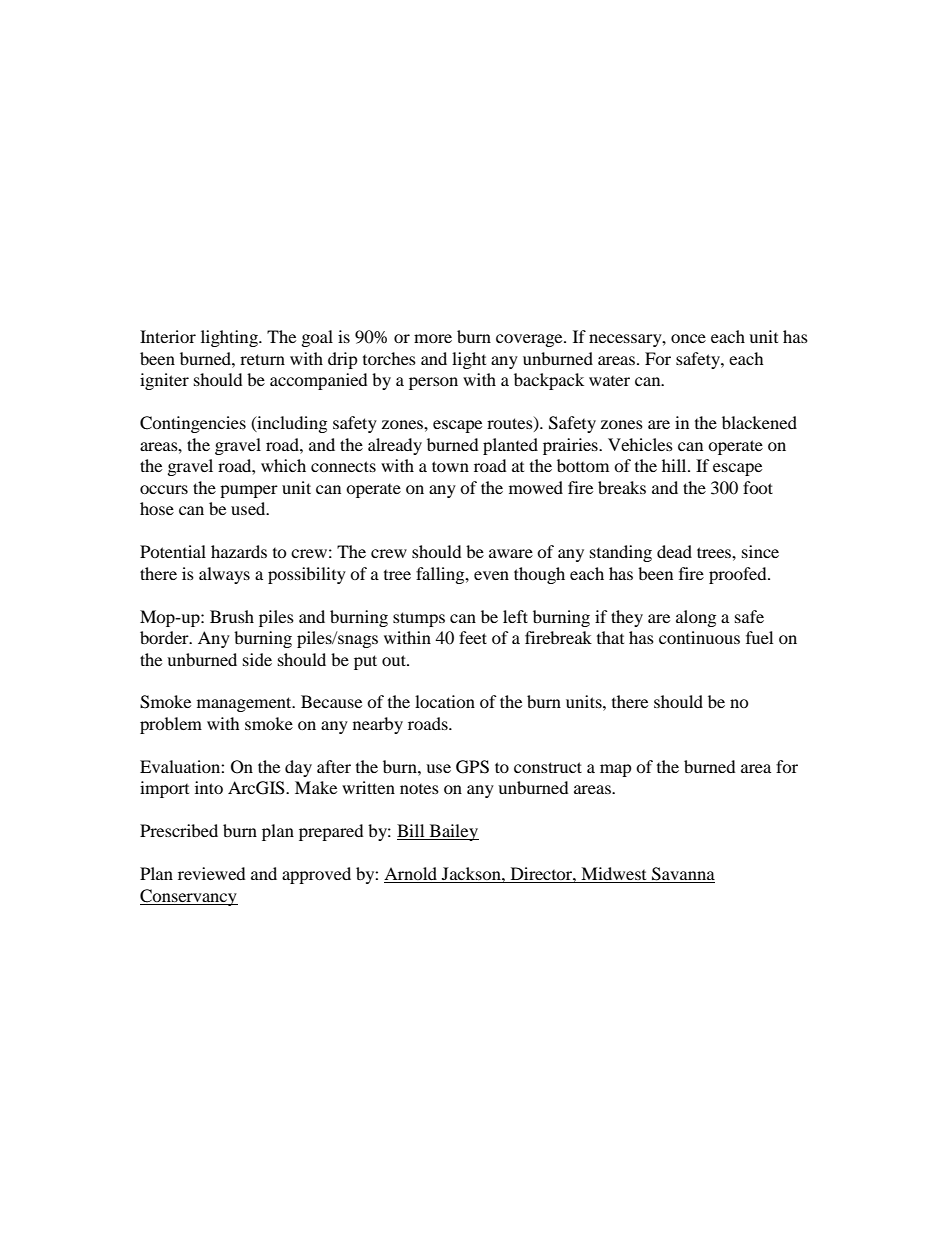  What do you see at coordinates (696, 618) in the image?
I see `along` at bounding box center [696, 618].
